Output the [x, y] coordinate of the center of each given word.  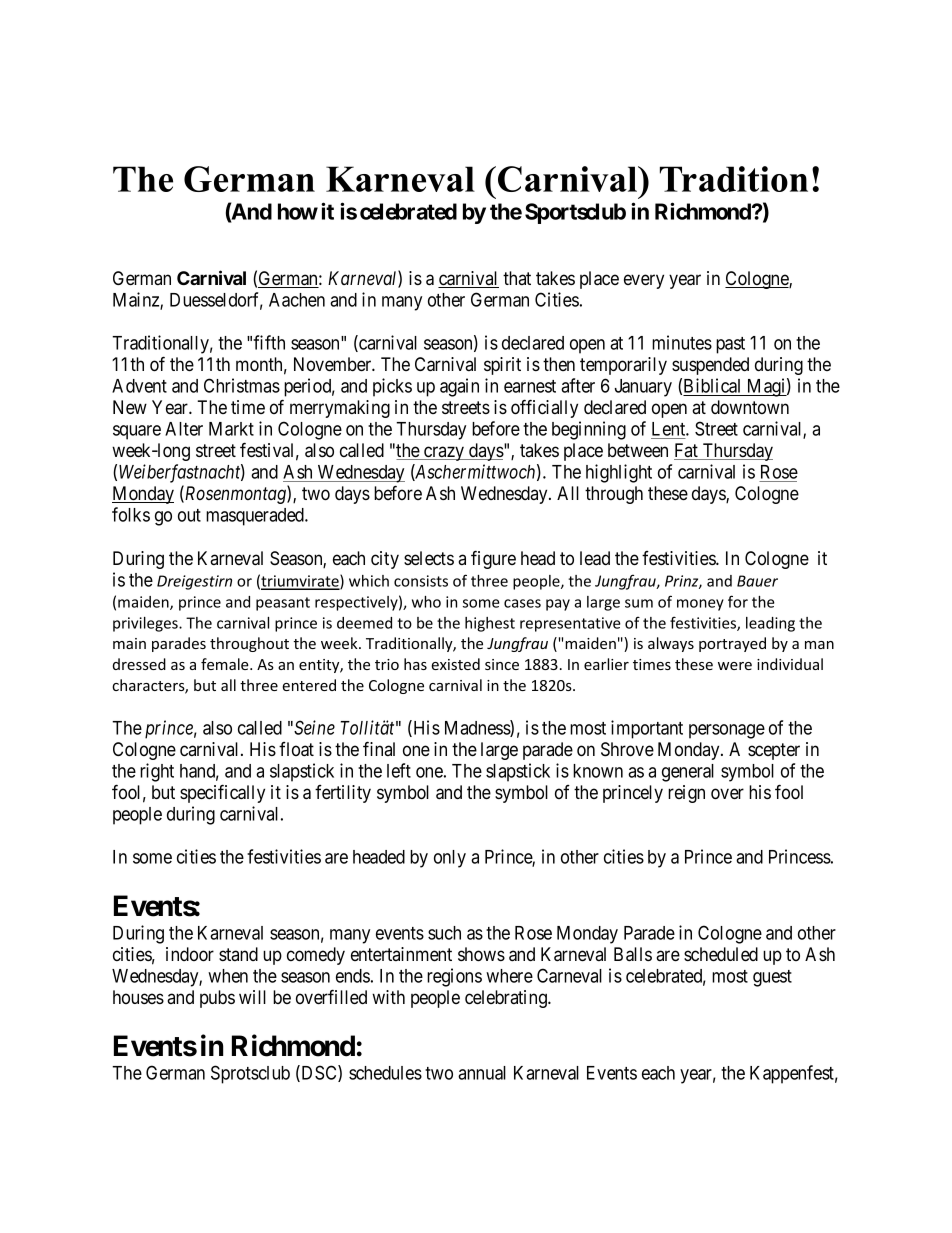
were [735, 666]
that [517, 278]
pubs [217, 999]
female [226, 664]
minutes [682, 342]
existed [455, 664]
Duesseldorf [216, 300]
